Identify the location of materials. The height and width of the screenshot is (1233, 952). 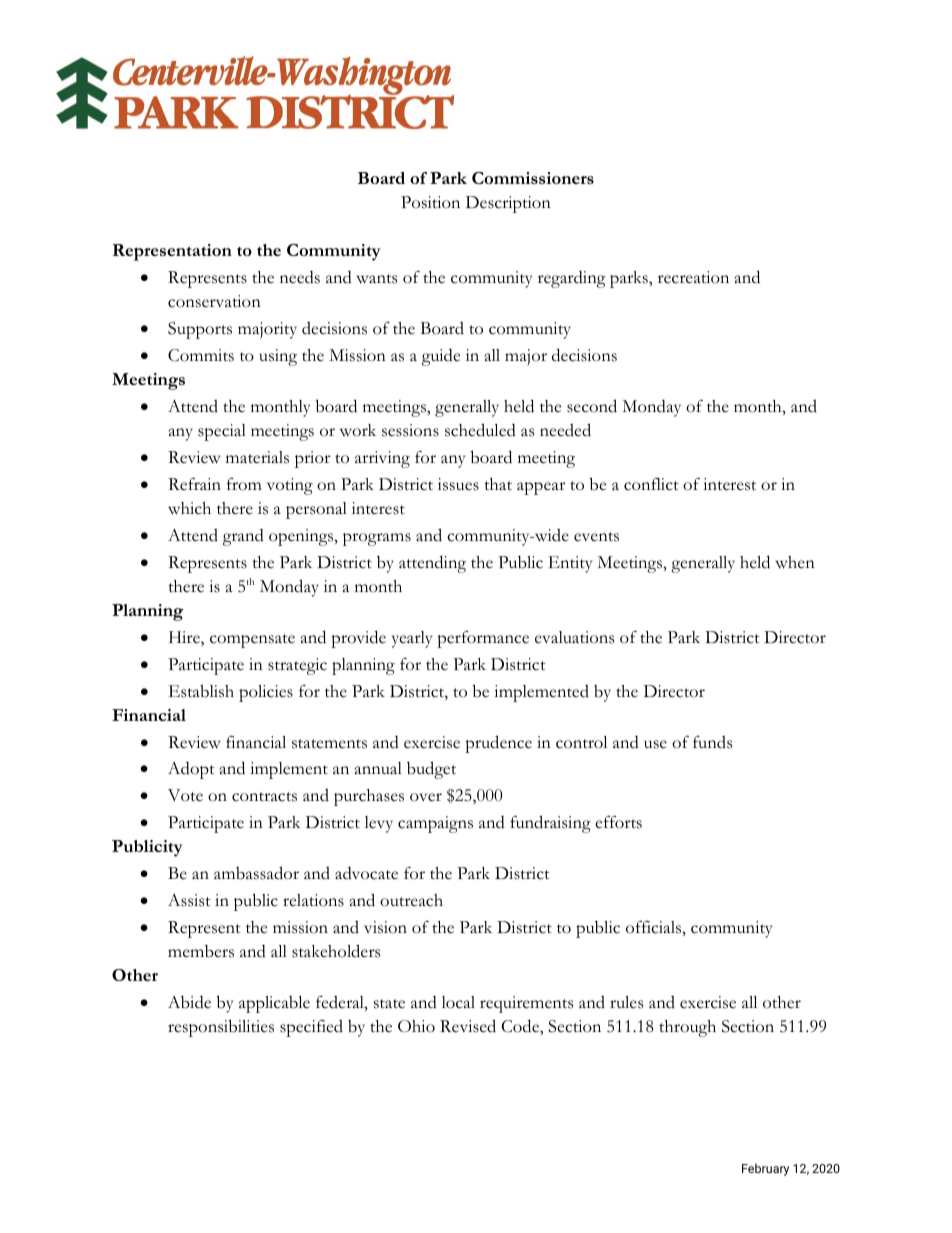
(257, 457).
